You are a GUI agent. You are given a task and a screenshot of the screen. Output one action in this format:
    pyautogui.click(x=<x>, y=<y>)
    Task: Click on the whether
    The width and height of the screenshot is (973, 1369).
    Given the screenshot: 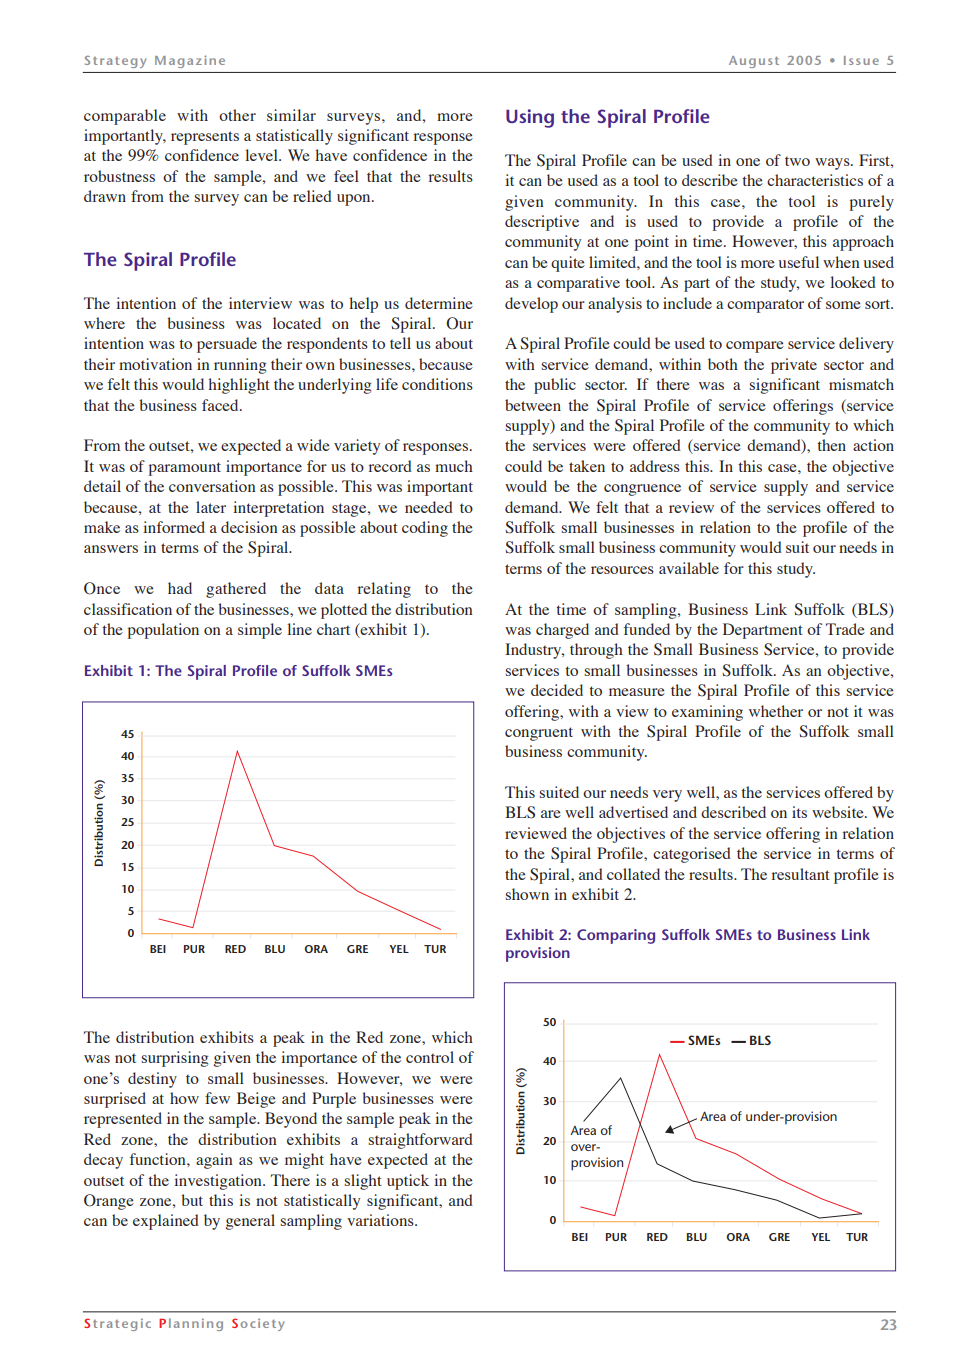 What is the action you would take?
    pyautogui.click(x=776, y=711)
